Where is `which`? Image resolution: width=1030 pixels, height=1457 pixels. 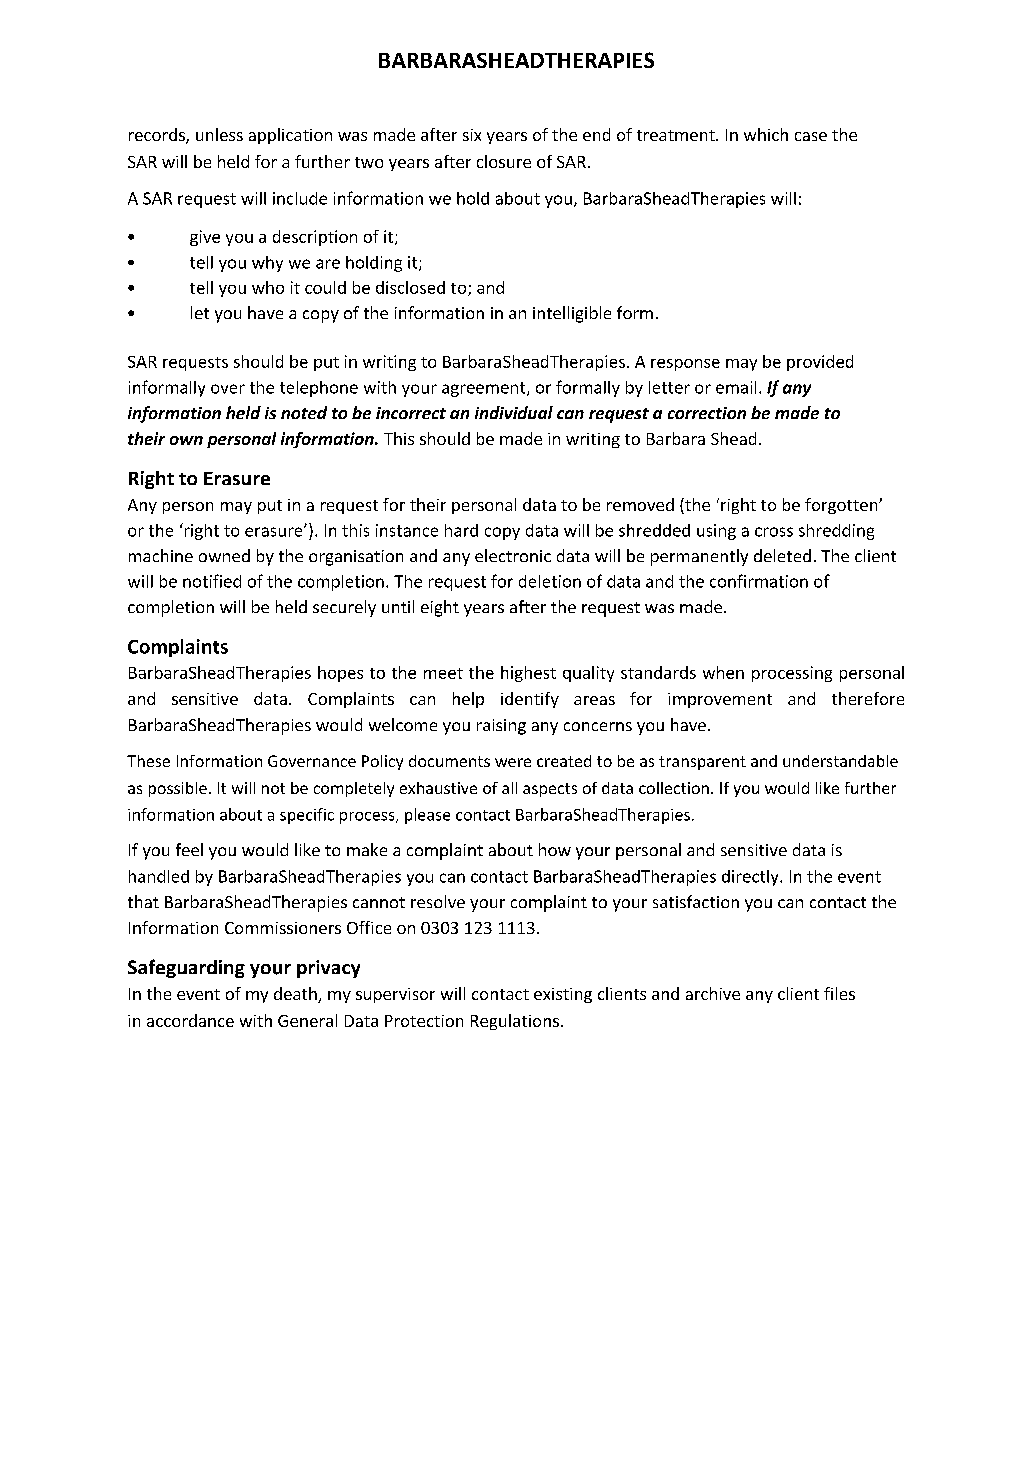 which is located at coordinates (766, 134).
